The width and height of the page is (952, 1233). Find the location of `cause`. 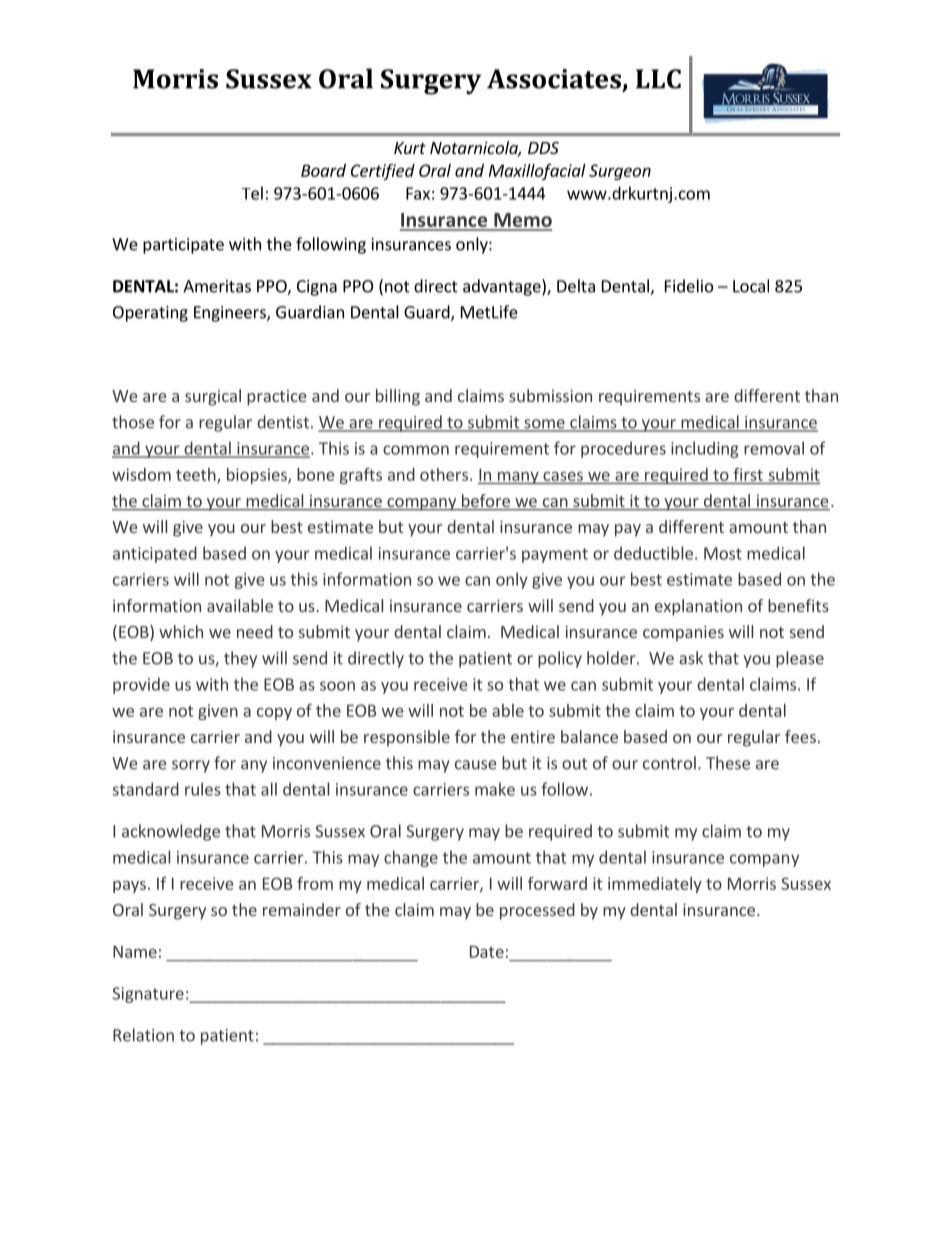

cause is located at coordinates (476, 765).
